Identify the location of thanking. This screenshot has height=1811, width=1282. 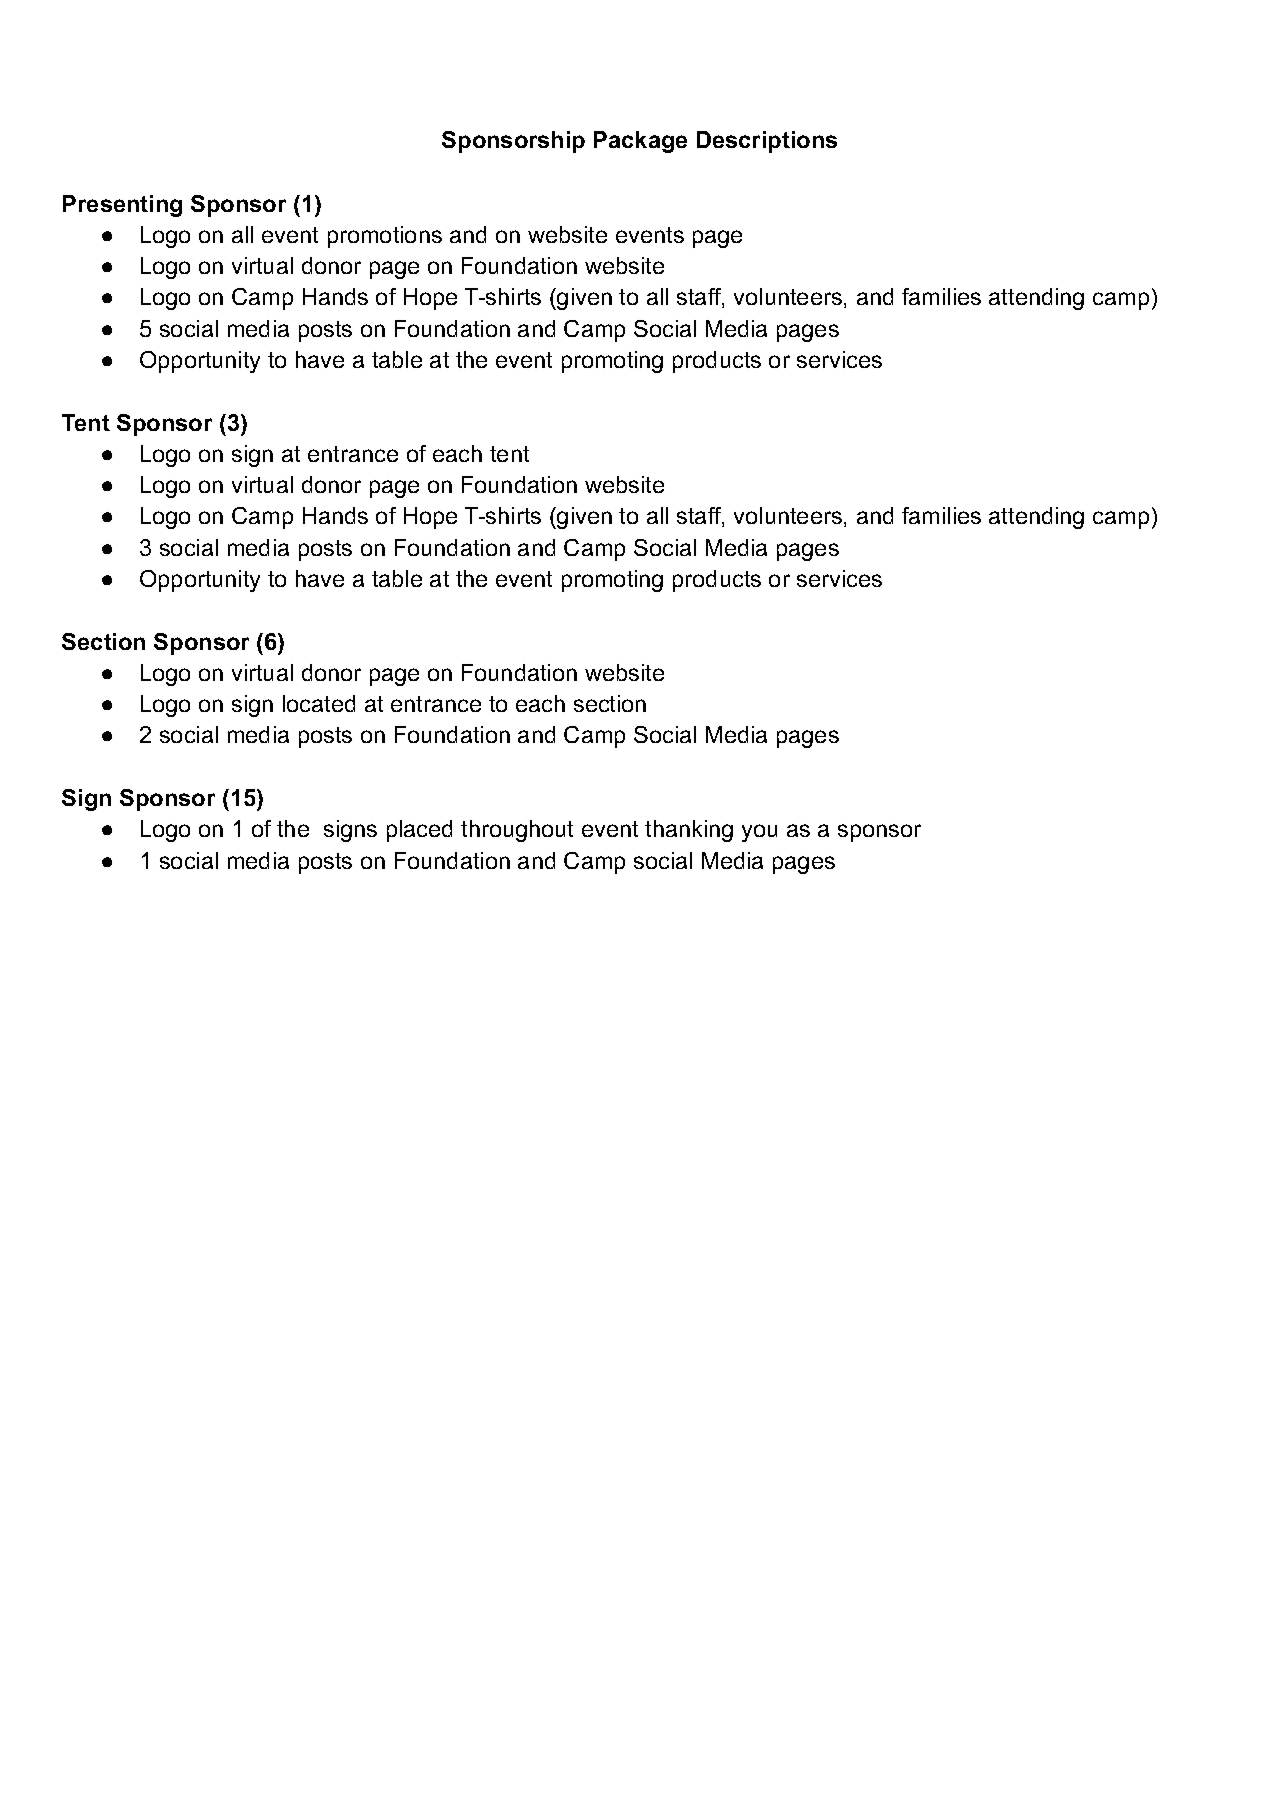
(689, 831).
